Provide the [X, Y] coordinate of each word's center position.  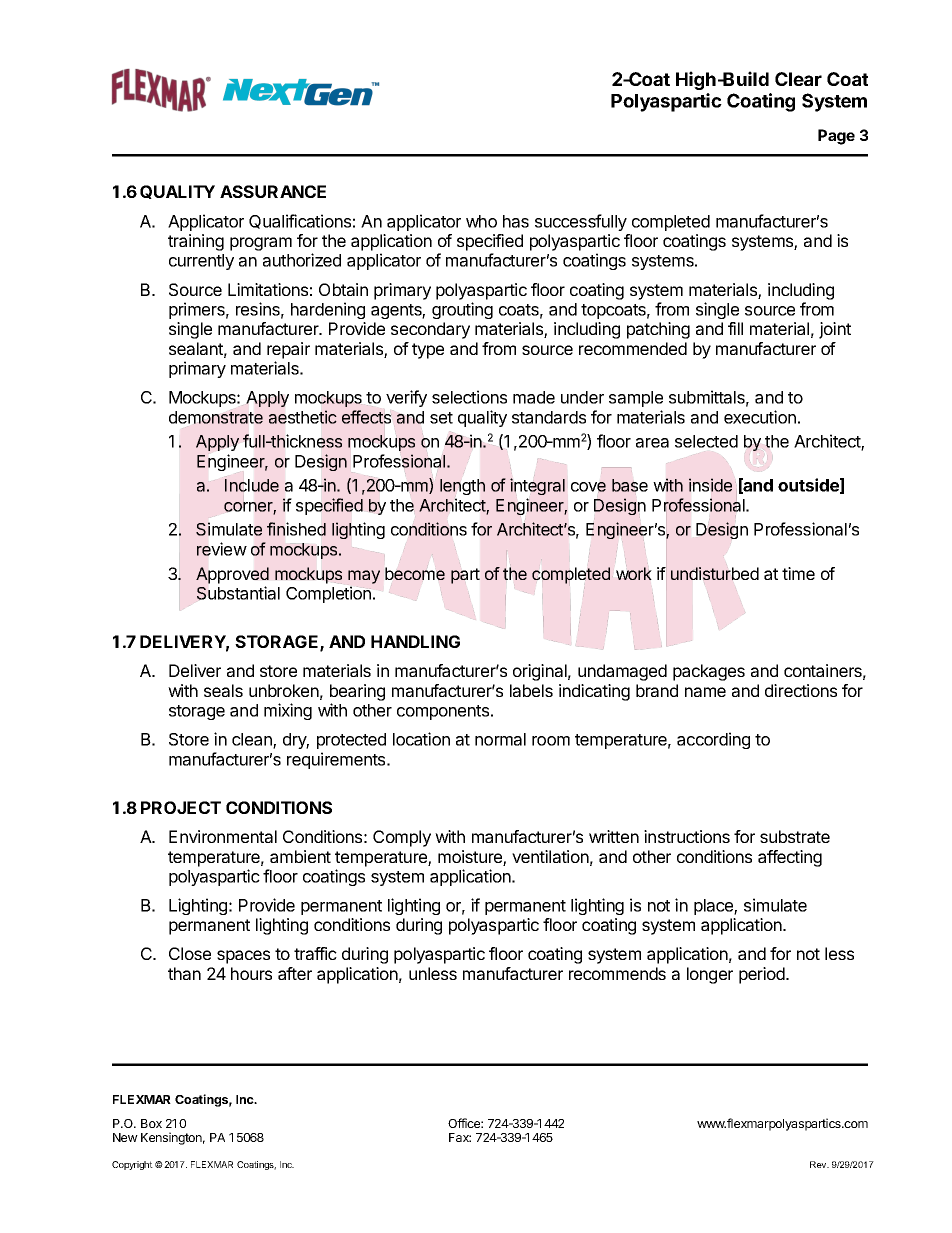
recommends [617, 973]
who [481, 221]
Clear [798, 79]
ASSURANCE [273, 191]
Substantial [238, 593]
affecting [790, 858]
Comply [402, 838]
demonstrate [216, 417]
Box [151, 1123]
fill [735, 328]
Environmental [223, 836]
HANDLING [415, 641]
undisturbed [715, 573]
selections [469, 397]
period [763, 975]
